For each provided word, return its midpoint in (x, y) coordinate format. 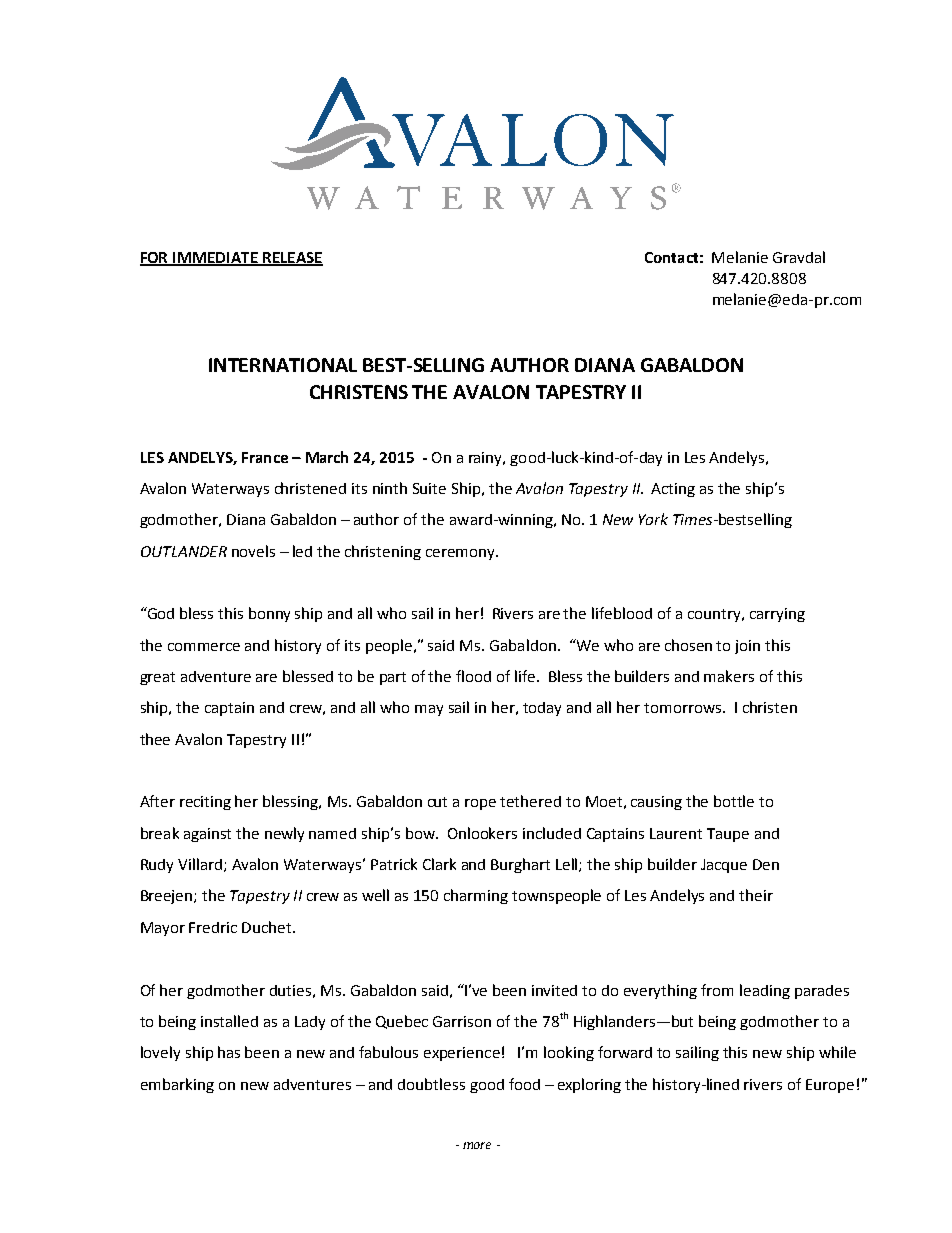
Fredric (213, 927)
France (265, 457)
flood (473, 676)
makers (729, 676)
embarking (177, 1085)
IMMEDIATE (216, 259)
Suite (429, 488)
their (756, 895)
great (157, 678)
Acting (673, 490)
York (653, 519)
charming (476, 896)
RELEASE (292, 259)
